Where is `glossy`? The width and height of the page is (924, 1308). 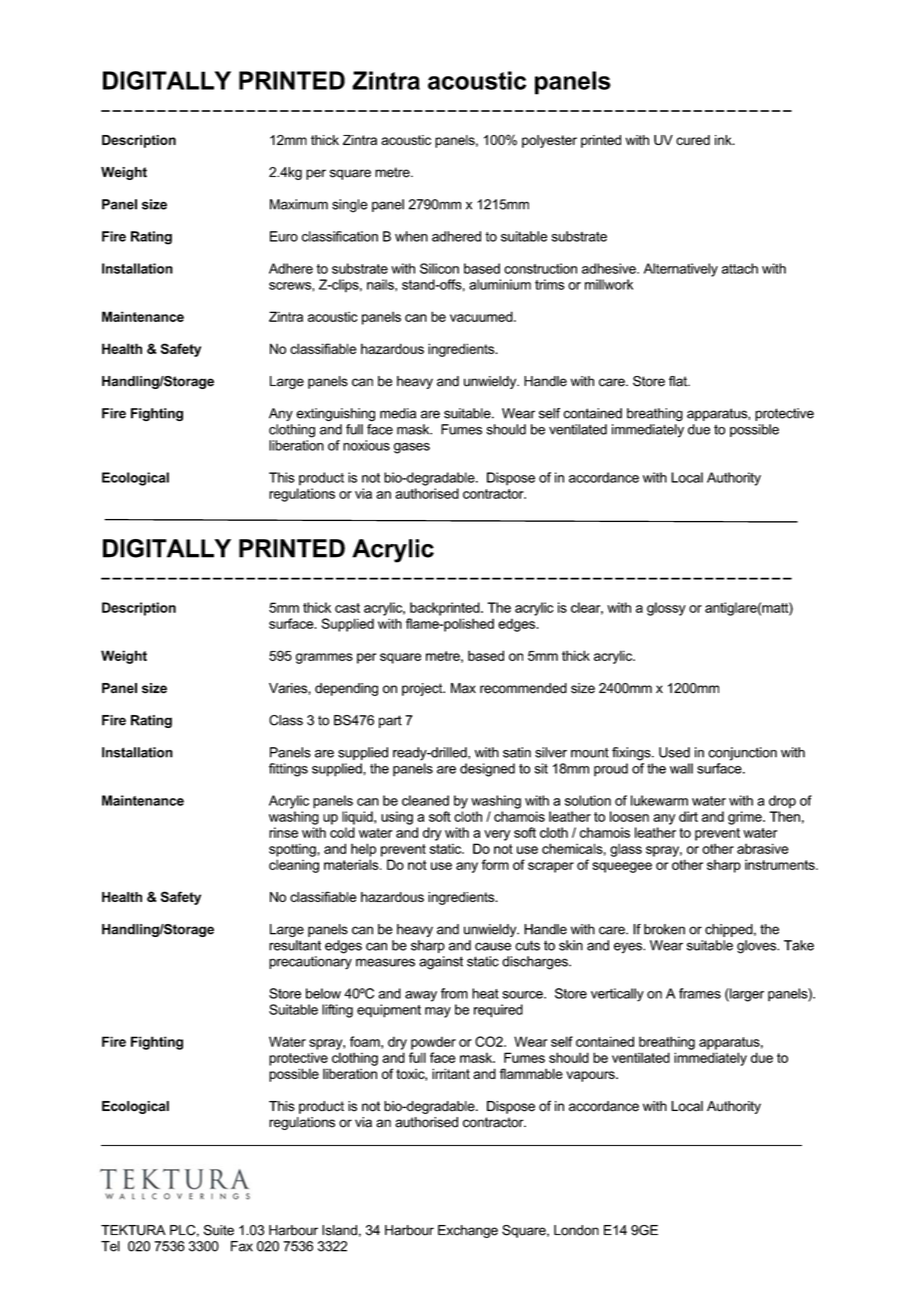 glossy is located at coordinates (666, 609).
